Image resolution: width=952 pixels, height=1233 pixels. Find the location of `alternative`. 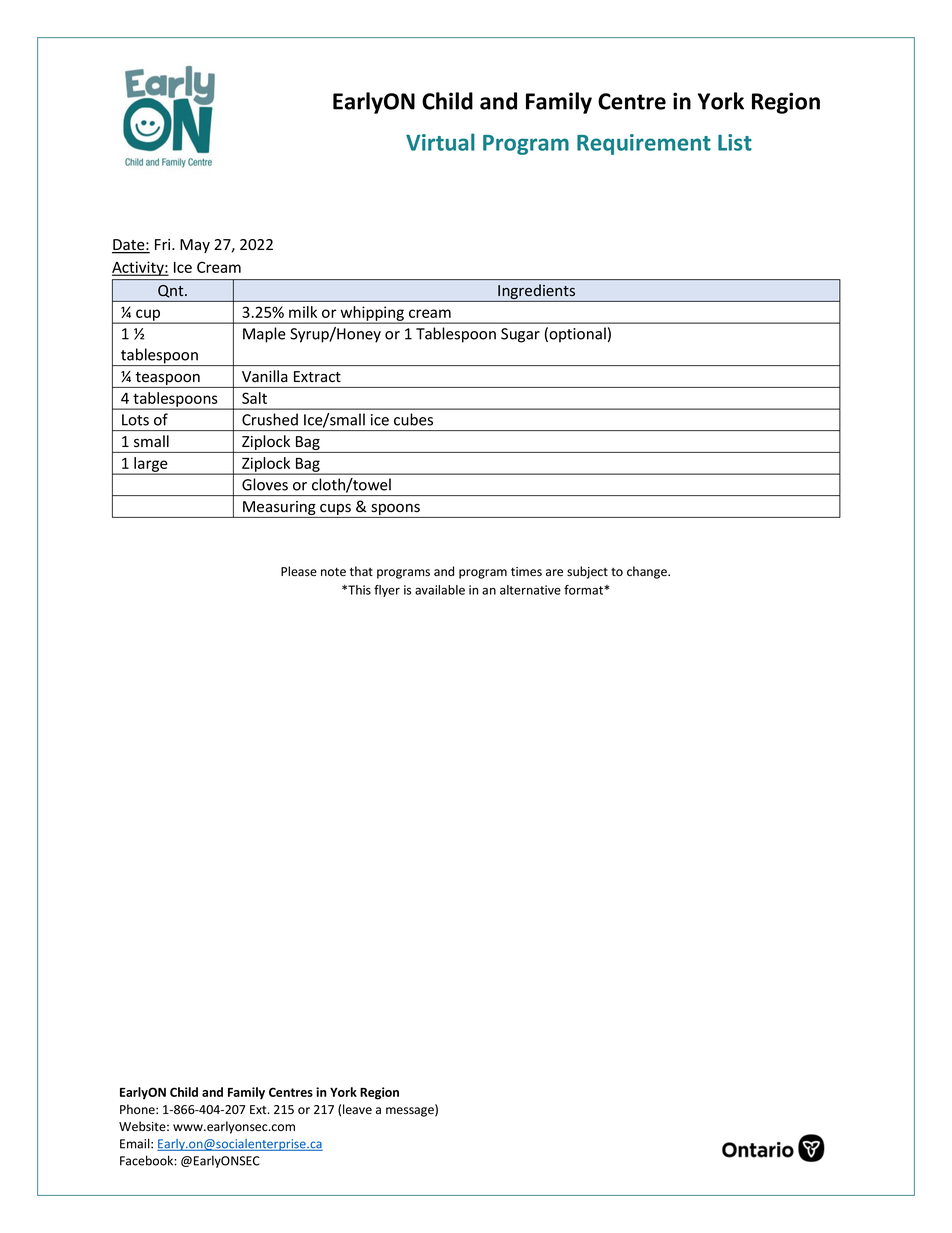

alternative is located at coordinates (530, 590).
